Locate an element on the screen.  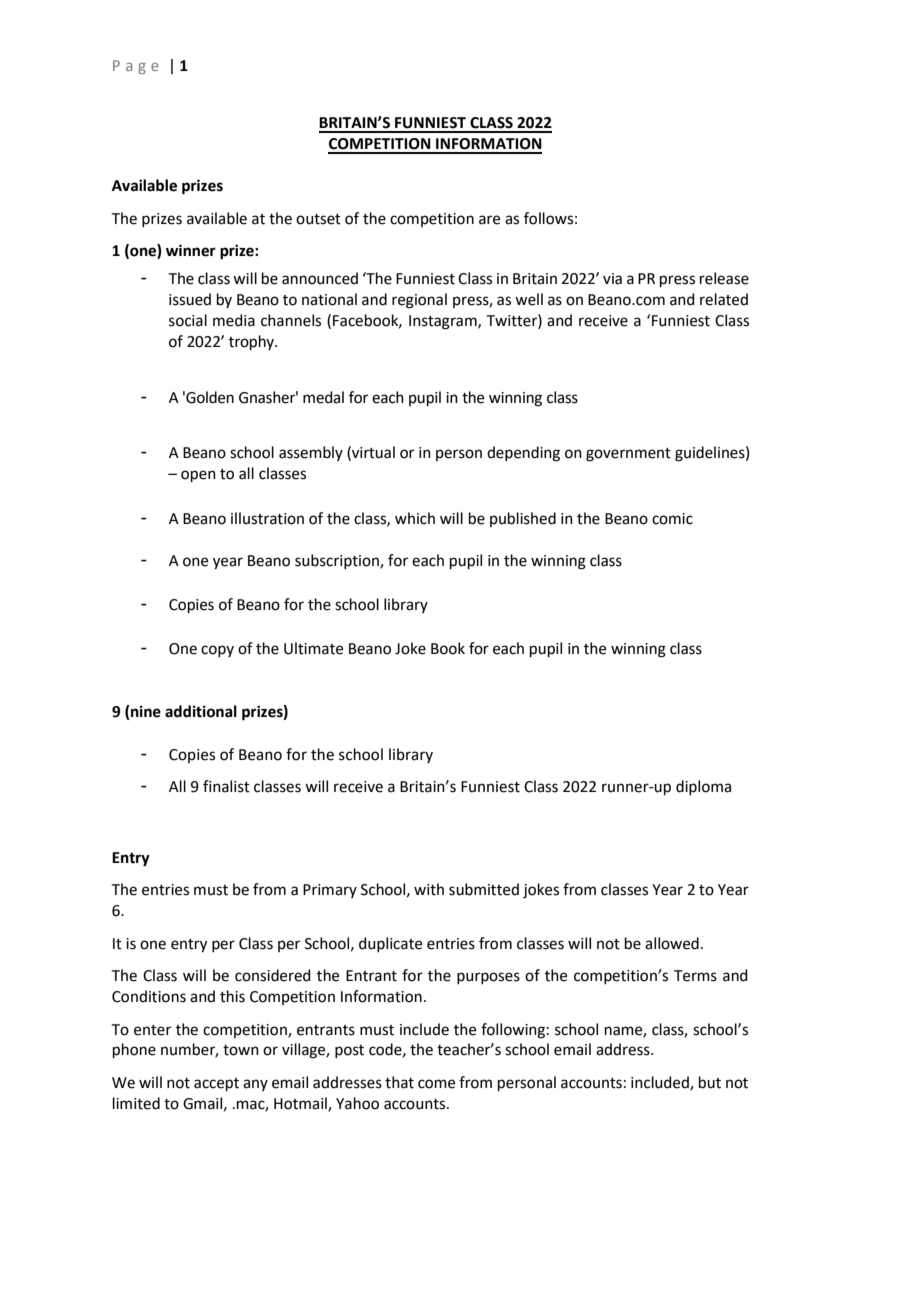
are is located at coordinates (489, 220).
